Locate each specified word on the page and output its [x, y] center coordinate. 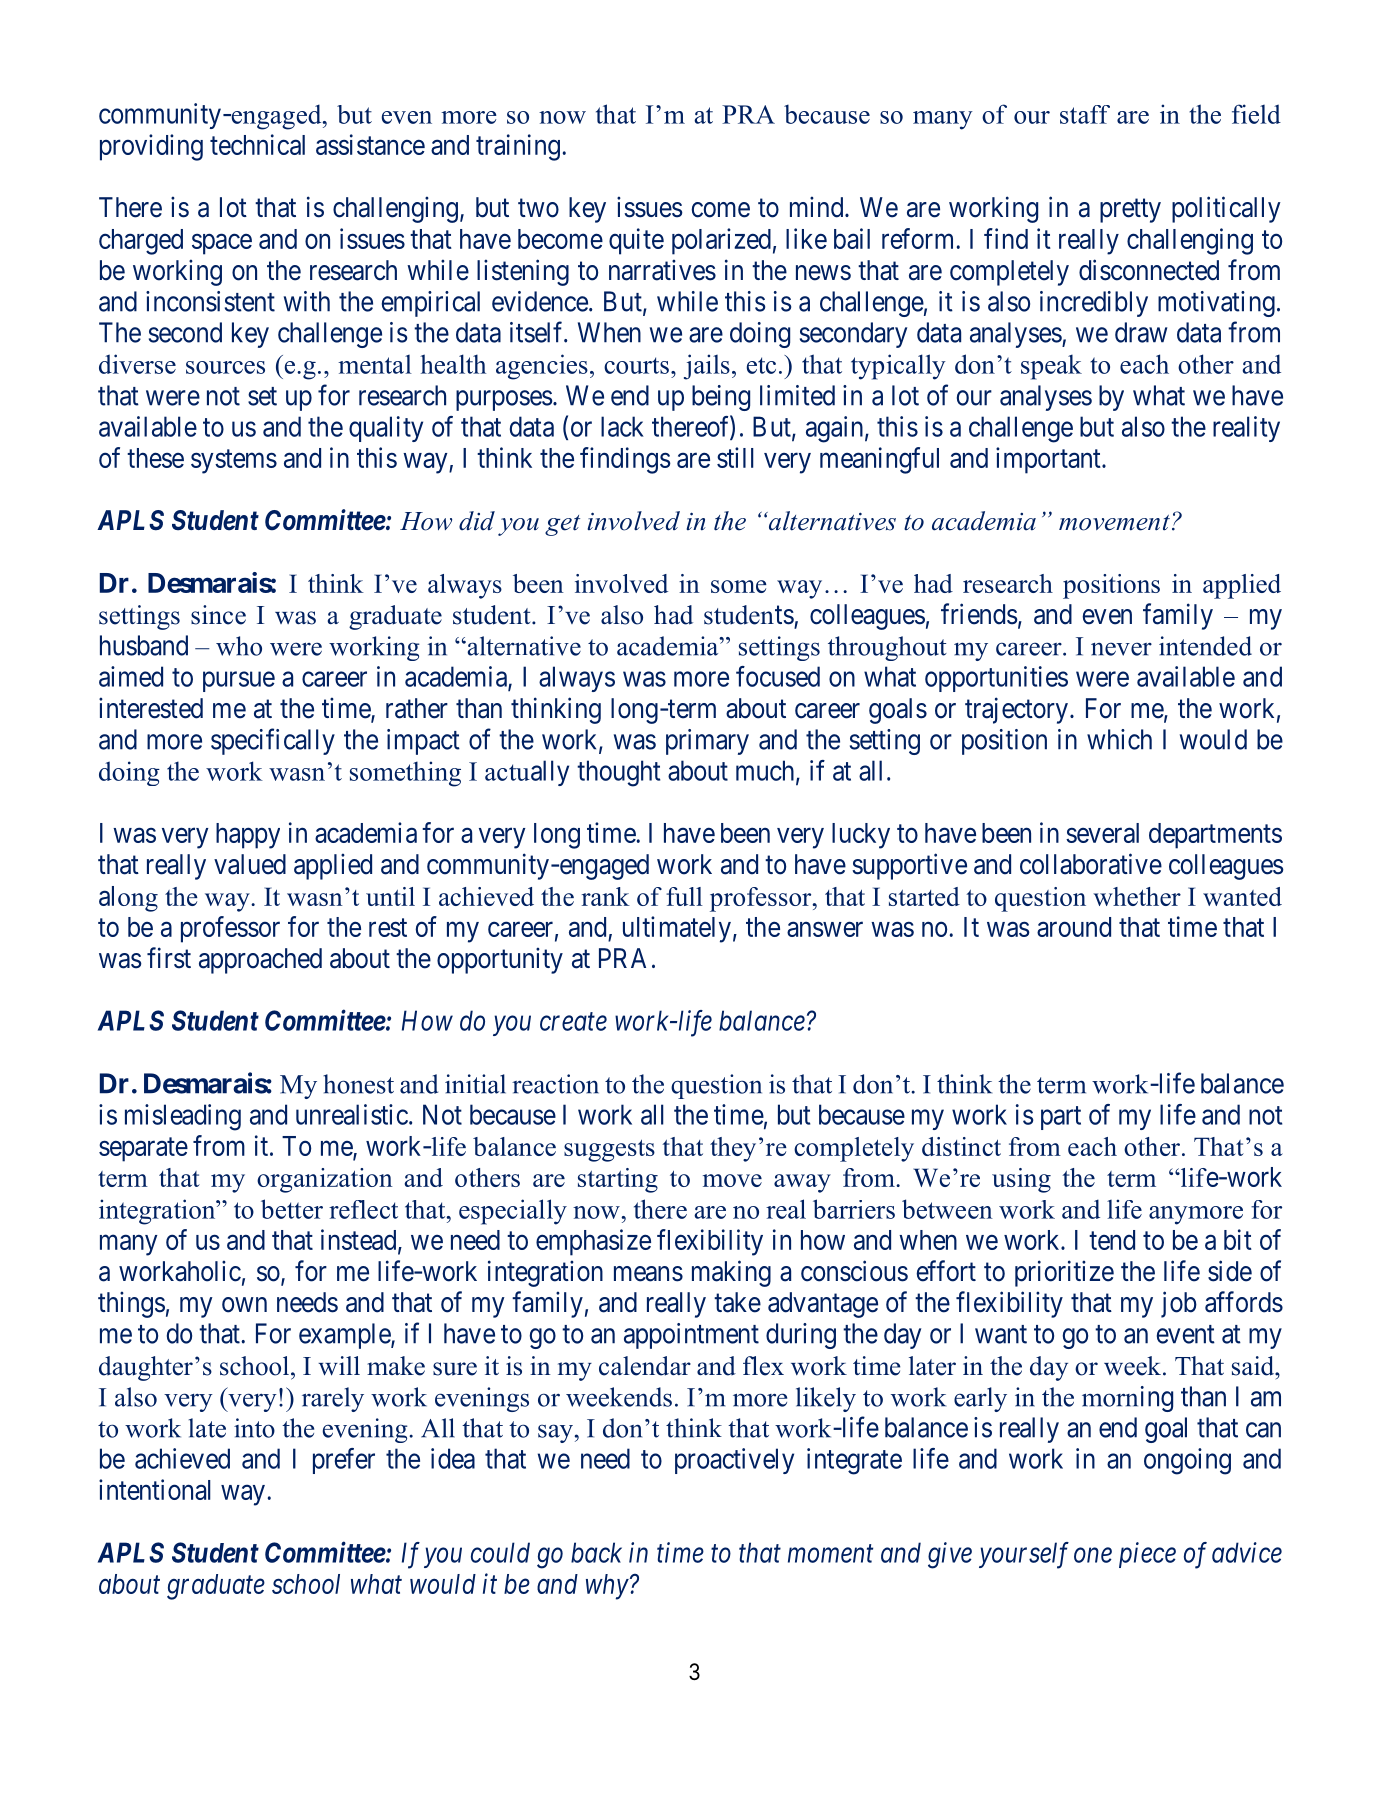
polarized [721, 241]
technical [257, 144]
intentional [155, 1489]
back [596, 1552]
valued [250, 864]
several [1102, 833]
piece [1147, 1555]
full [684, 896]
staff [1085, 114]
